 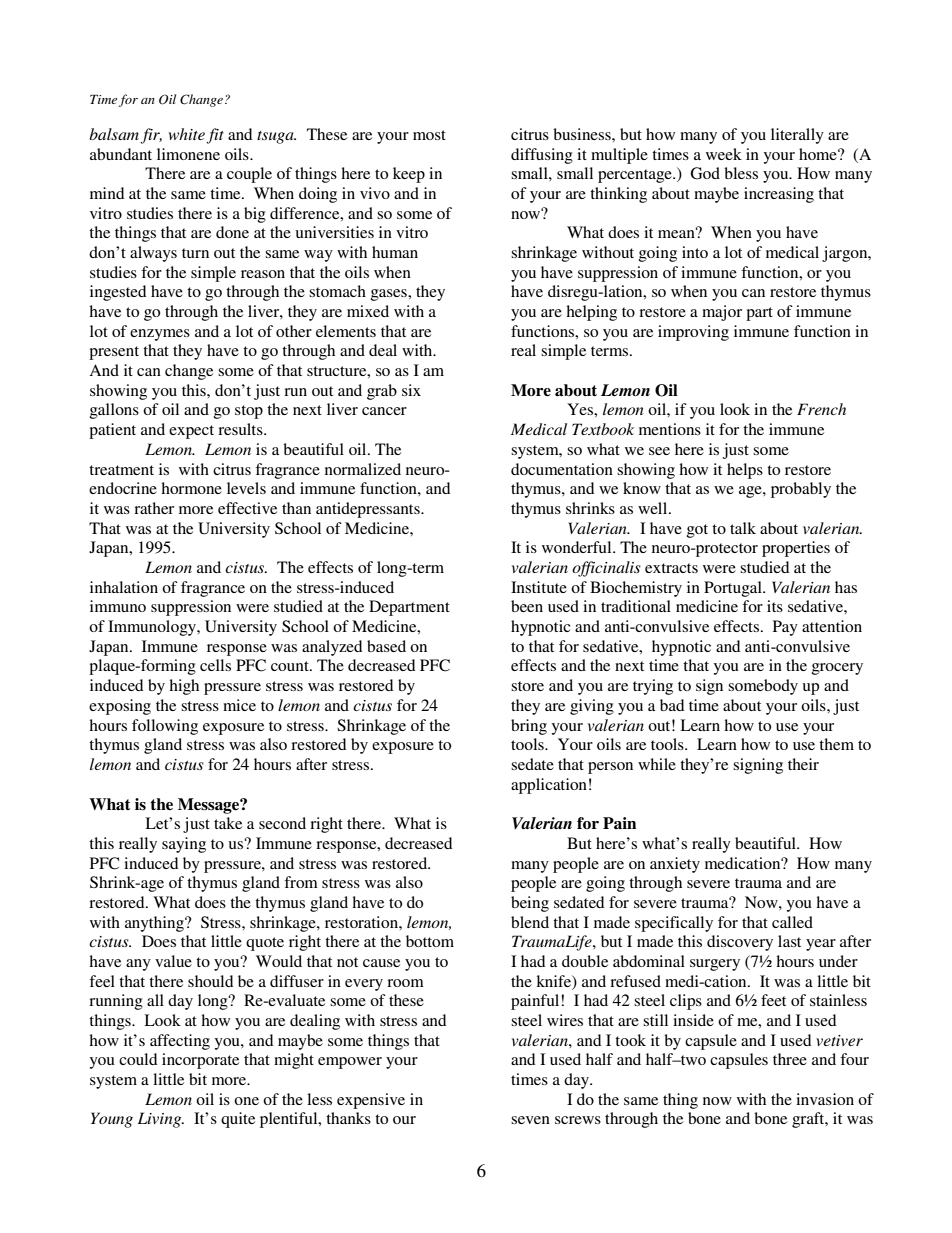 I want to click on cells, so click(x=215, y=665).
